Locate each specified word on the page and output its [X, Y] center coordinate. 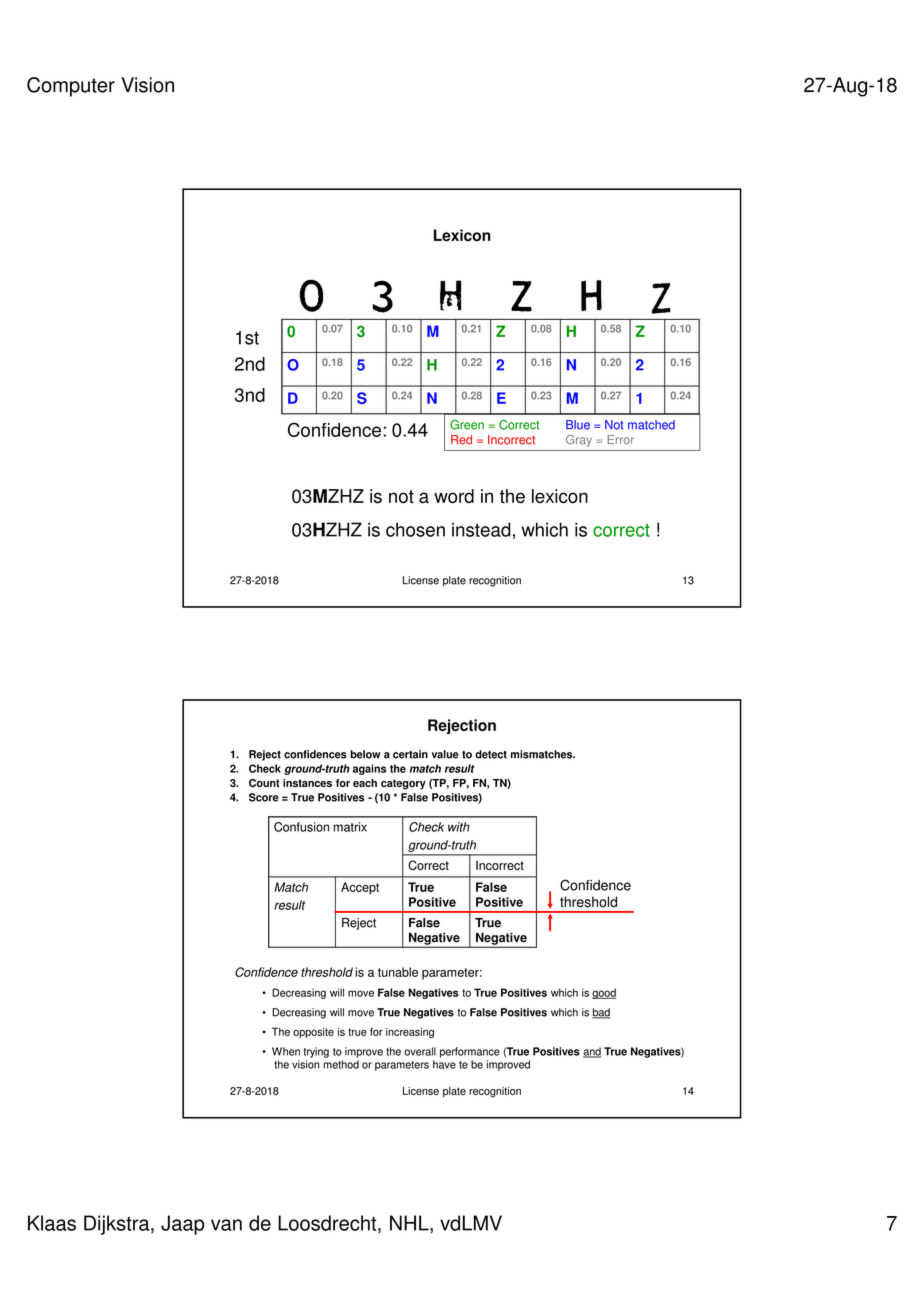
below [365, 754]
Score [264, 797]
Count [264, 783]
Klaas [52, 1223]
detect [491, 754]
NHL [410, 1224]
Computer [71, 87]
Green [467, 425]
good [604, 993]
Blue [578, 425]
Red [461, 440]
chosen [415, 529]
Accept [360, 888]
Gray [579, 441]
